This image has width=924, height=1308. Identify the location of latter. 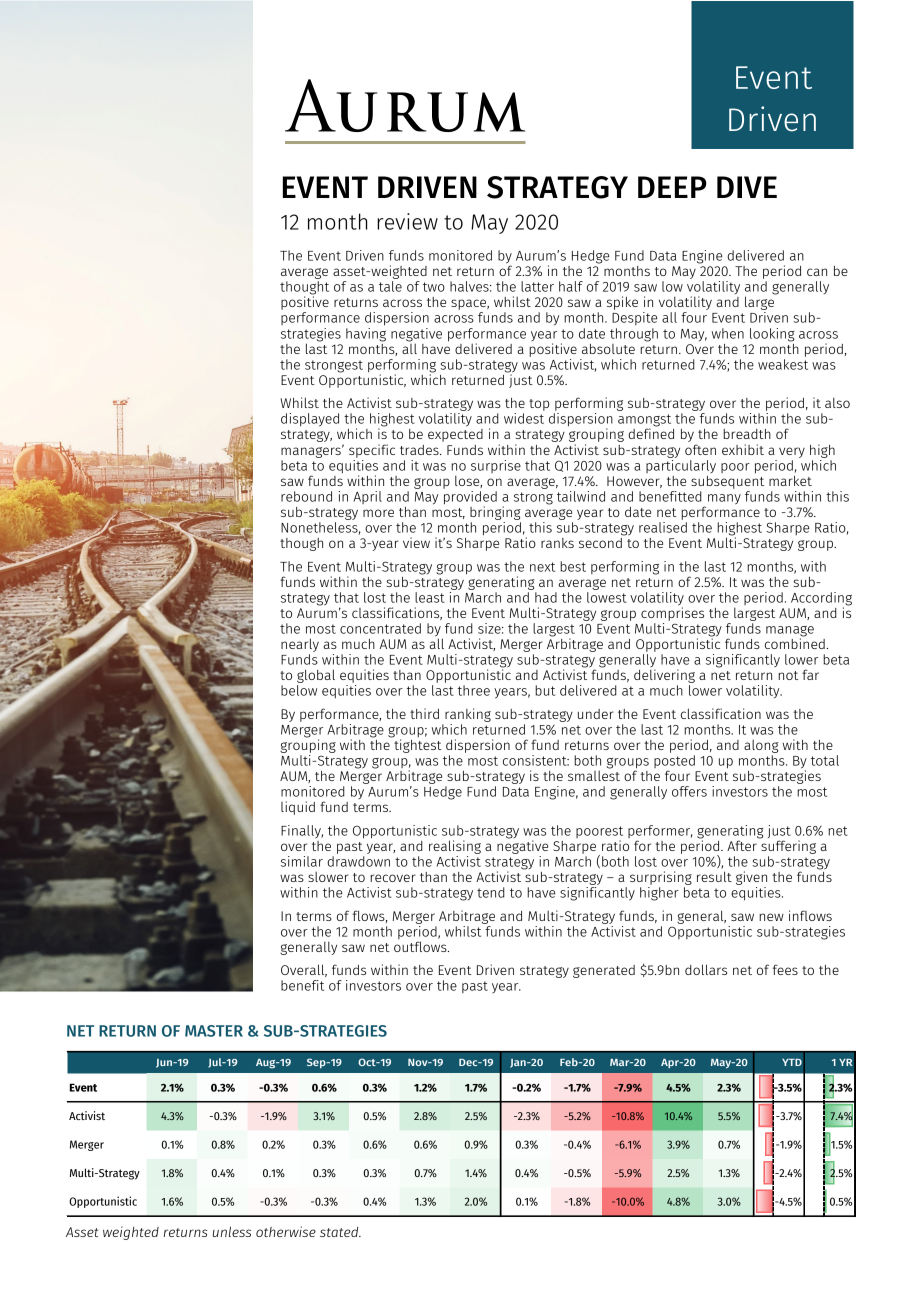
(537, 286).
